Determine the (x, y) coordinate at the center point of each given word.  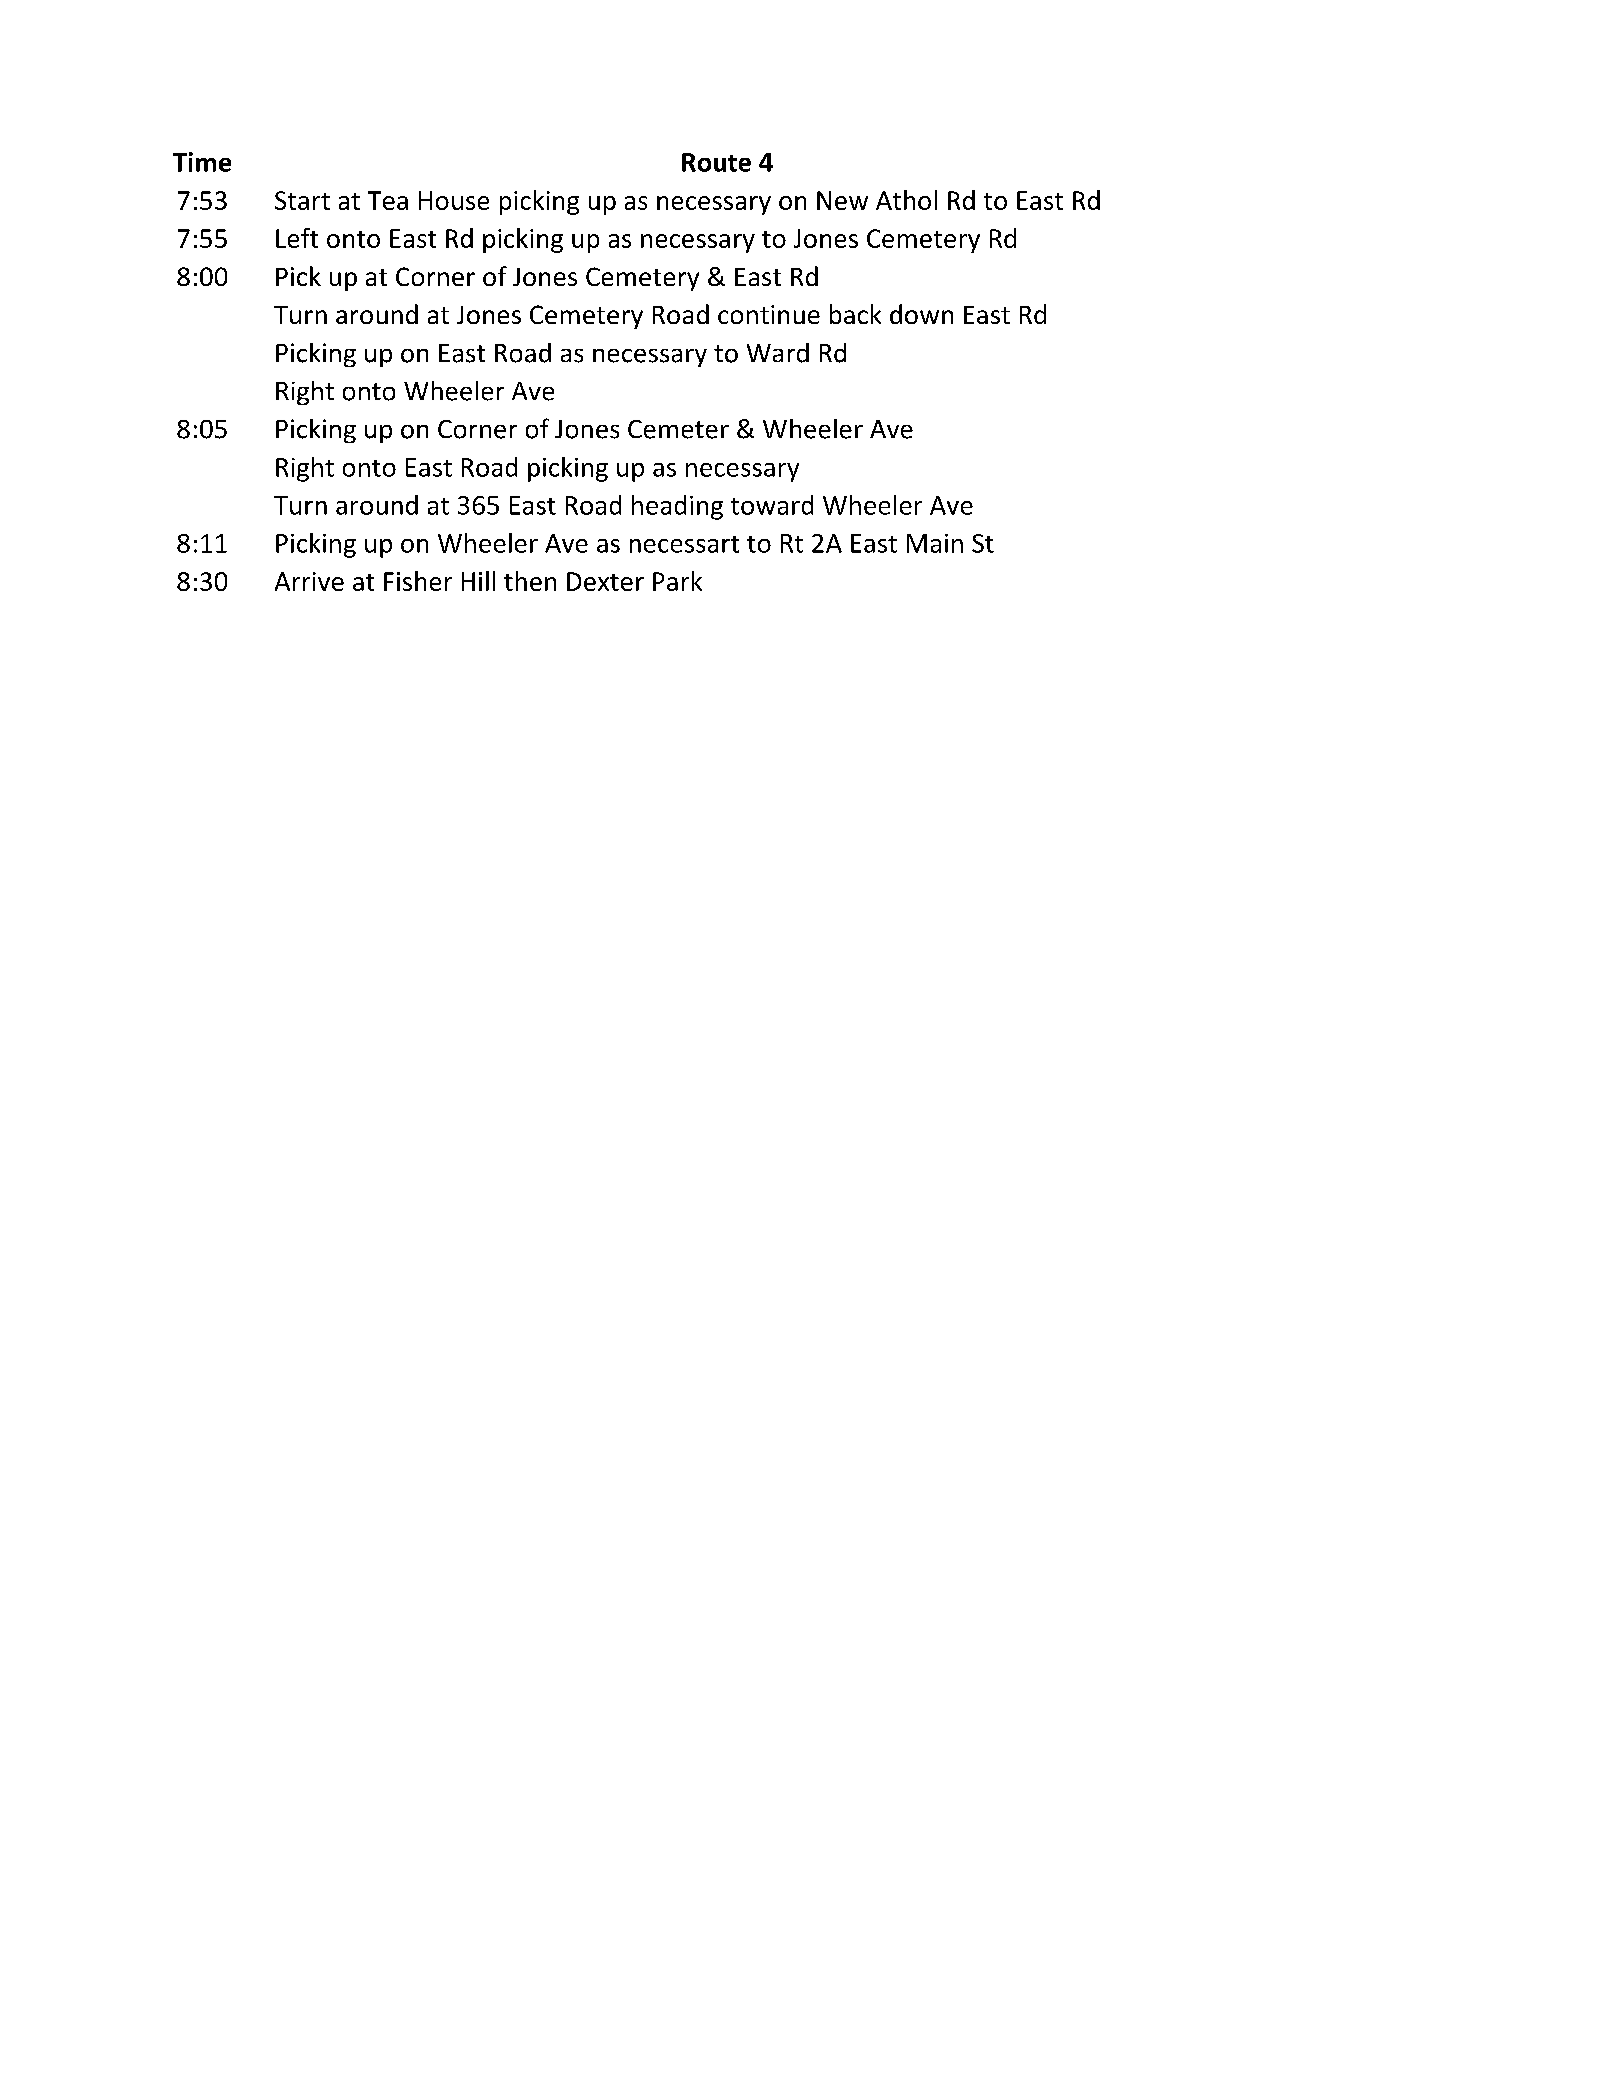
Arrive (309, 581)
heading (677, 507)
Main (935, 543)
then (530, 581)
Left (297, 238)
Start (302, 200)
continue (769, 314)
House (454, 200)
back (855, 314)
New (842, 200)
